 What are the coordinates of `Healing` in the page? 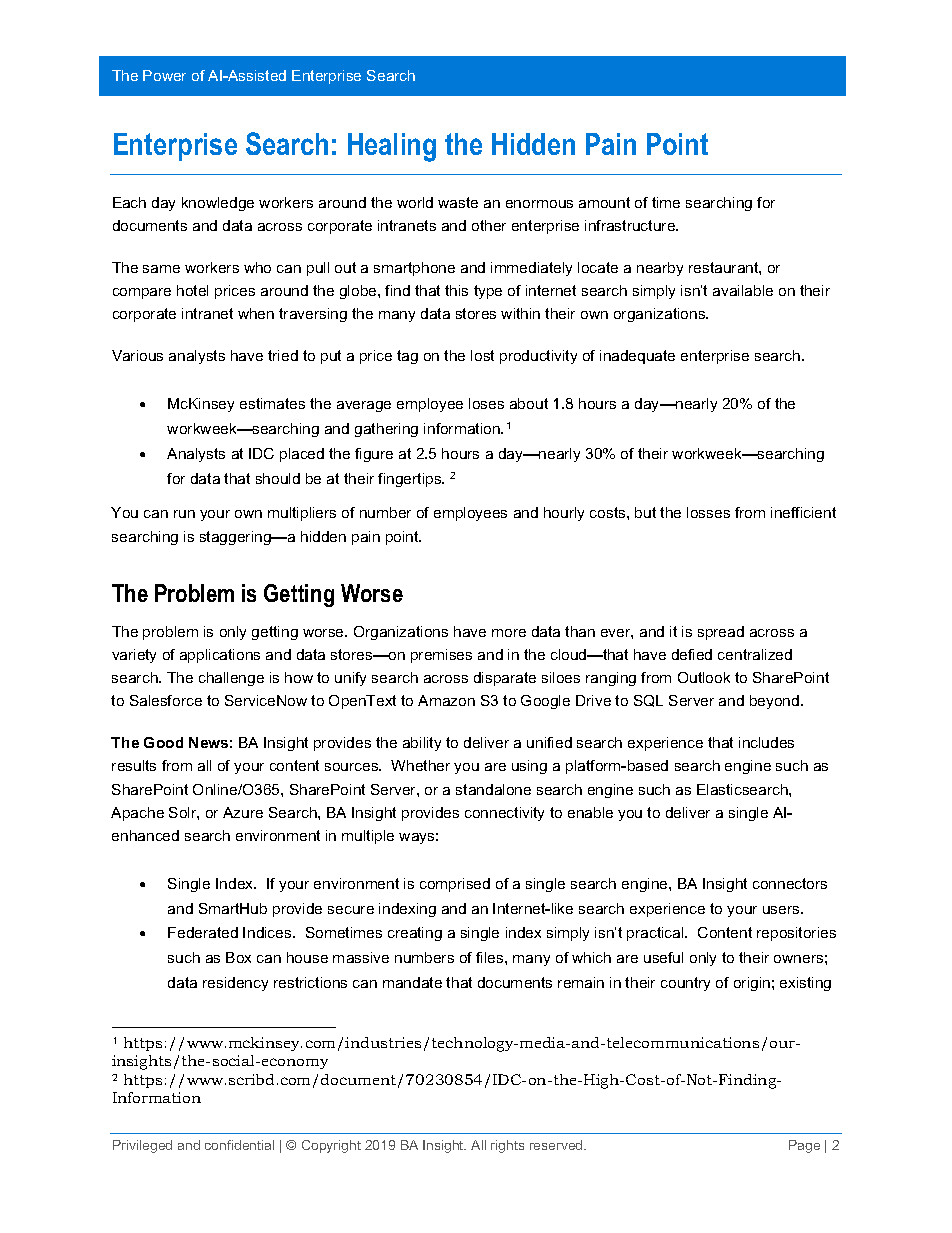 It's located at (392, 147).
